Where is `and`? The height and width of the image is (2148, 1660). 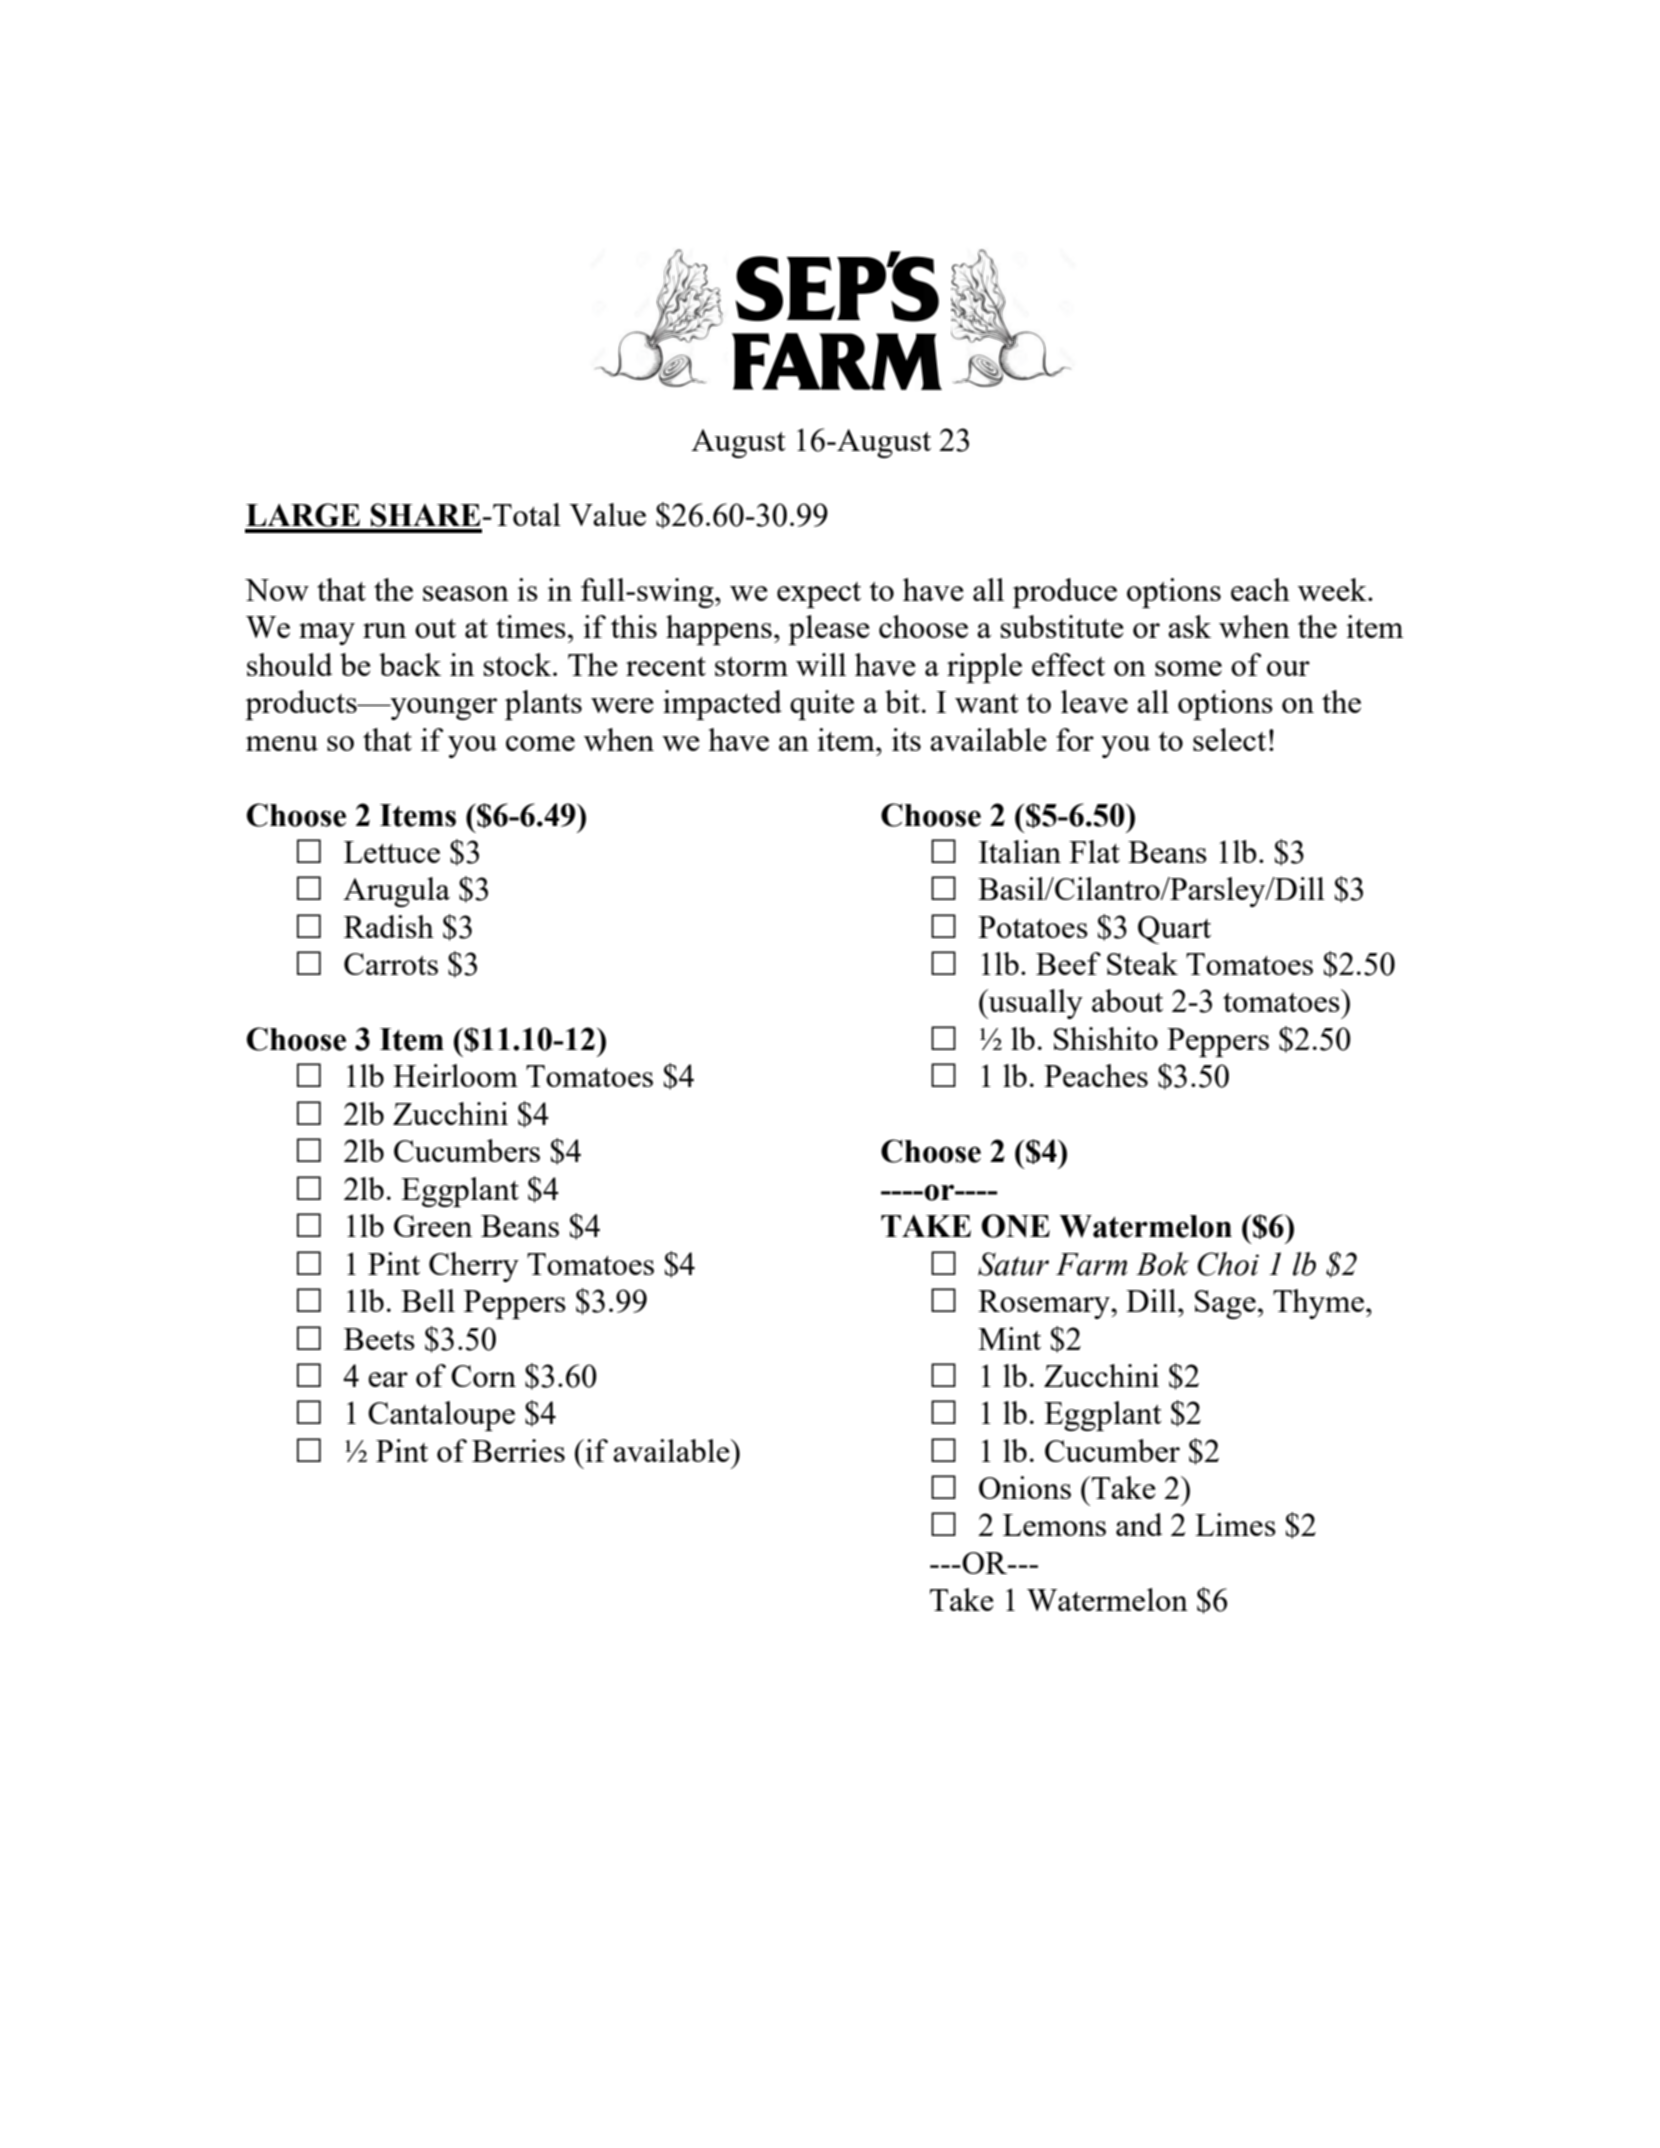 and is located at coordinates (1139, 1524).
